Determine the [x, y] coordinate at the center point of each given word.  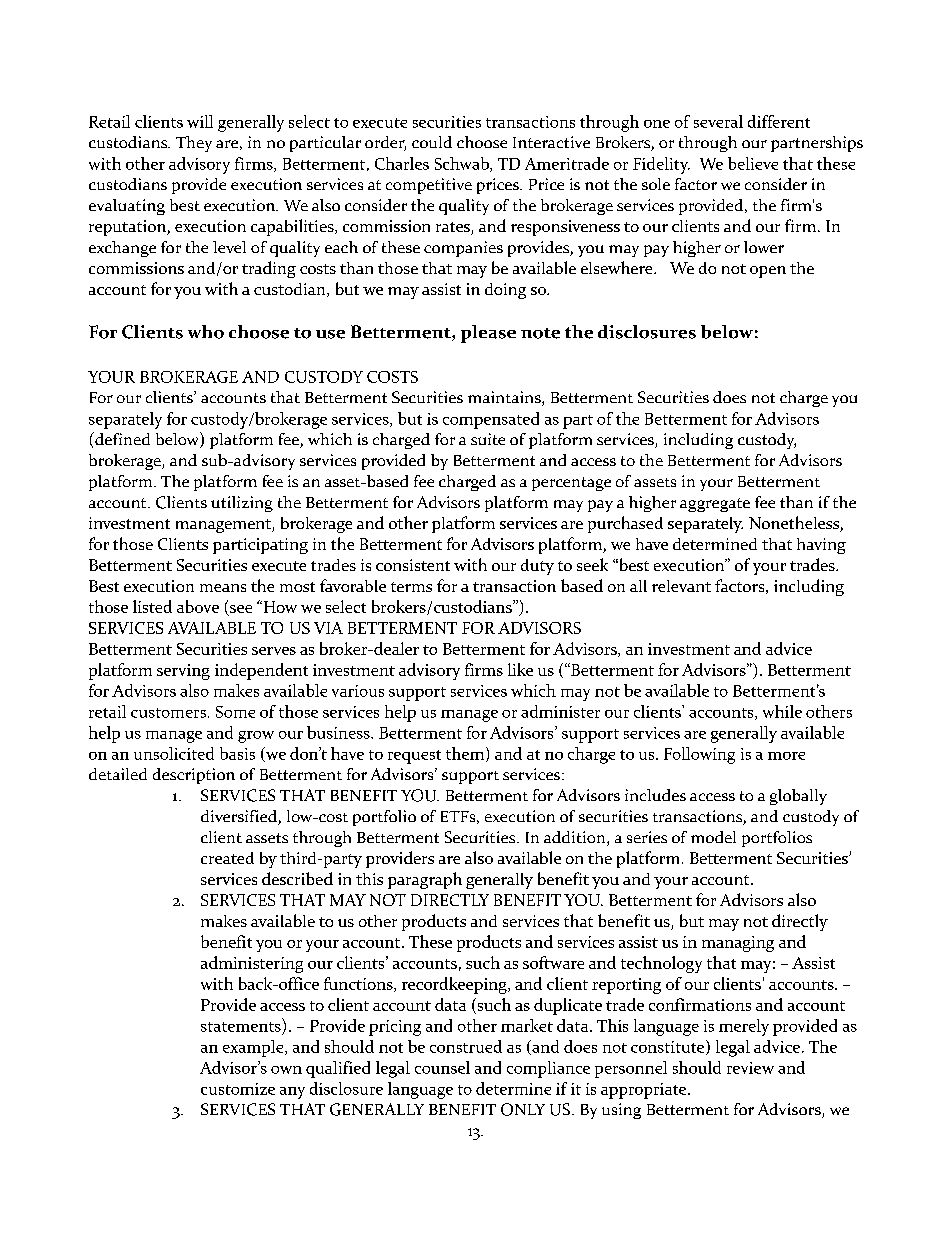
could [432, 142]
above [198, 606]
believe [753, 163]
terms [411, 587]
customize [238, 1089]
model [713, 837]
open [768, 272]
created [227, 858]
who [206, 332]
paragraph [425, 880]
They [194, 144]
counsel [442, 1067]
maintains [505, 398]
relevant [681, 586]
